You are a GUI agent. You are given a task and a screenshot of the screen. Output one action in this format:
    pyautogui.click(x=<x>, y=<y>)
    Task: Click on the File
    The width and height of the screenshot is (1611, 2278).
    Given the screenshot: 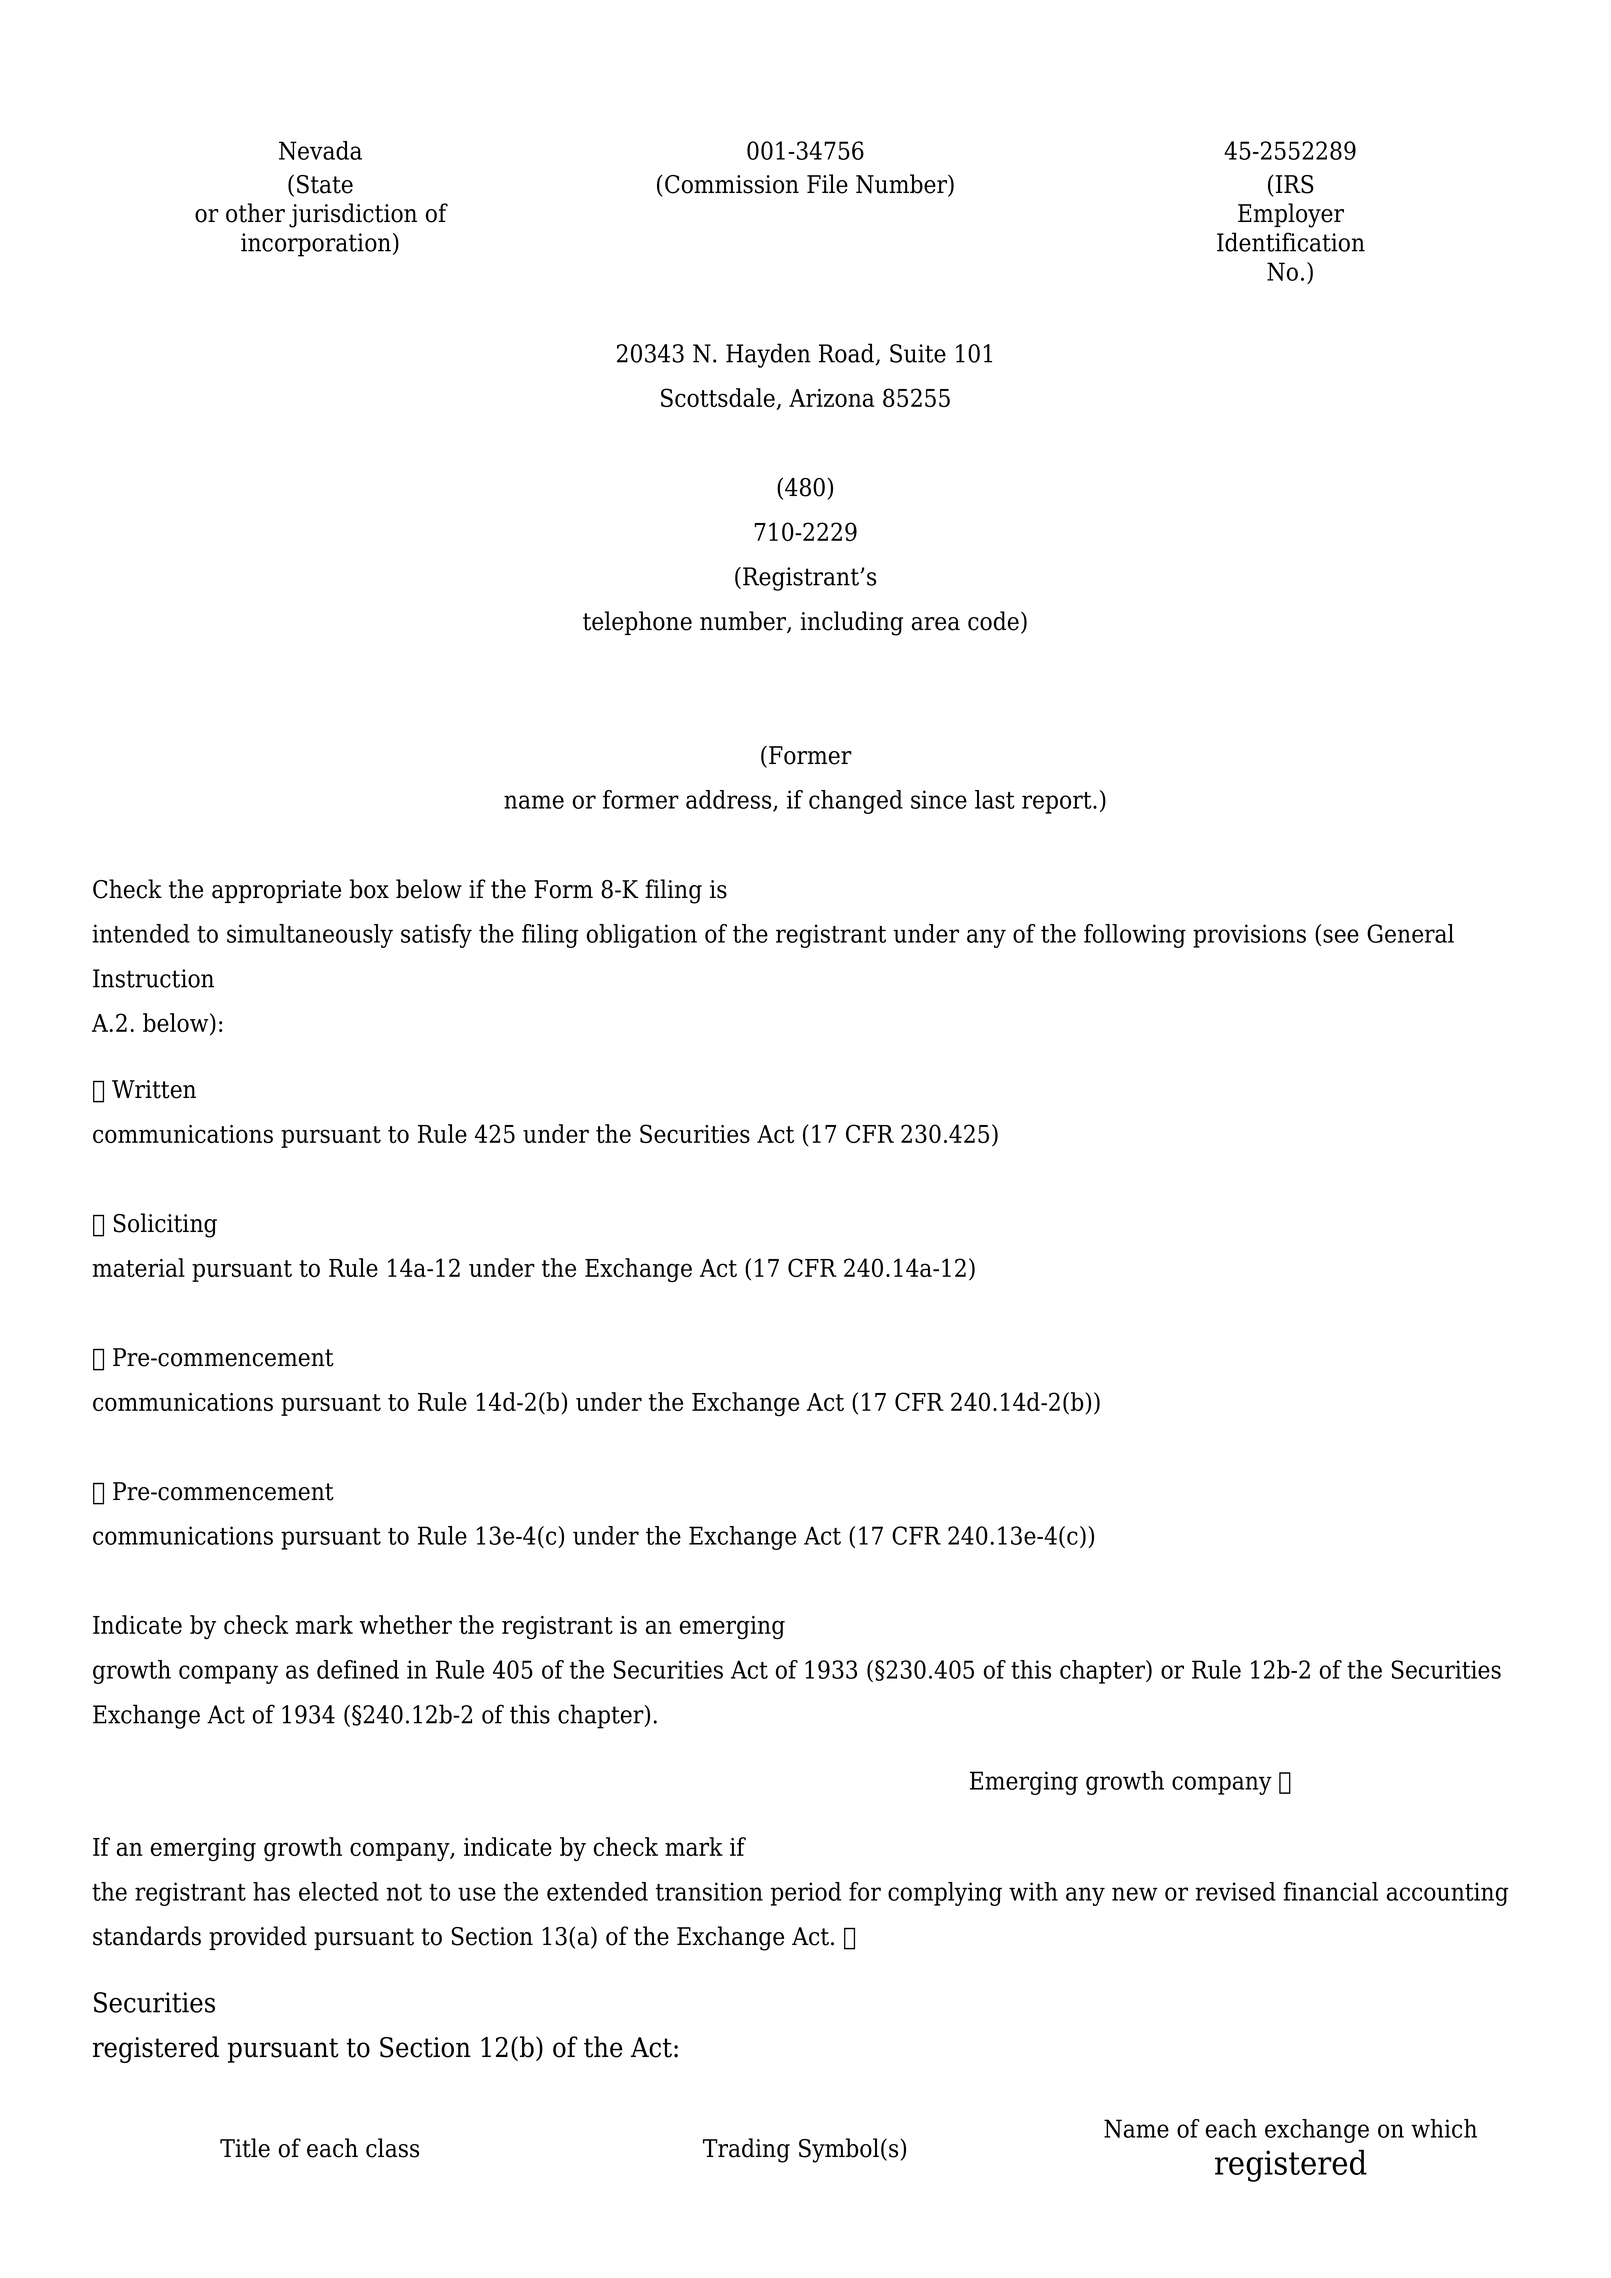 What is the action you would take?
    pyautogui.click(x=827, y=184)
